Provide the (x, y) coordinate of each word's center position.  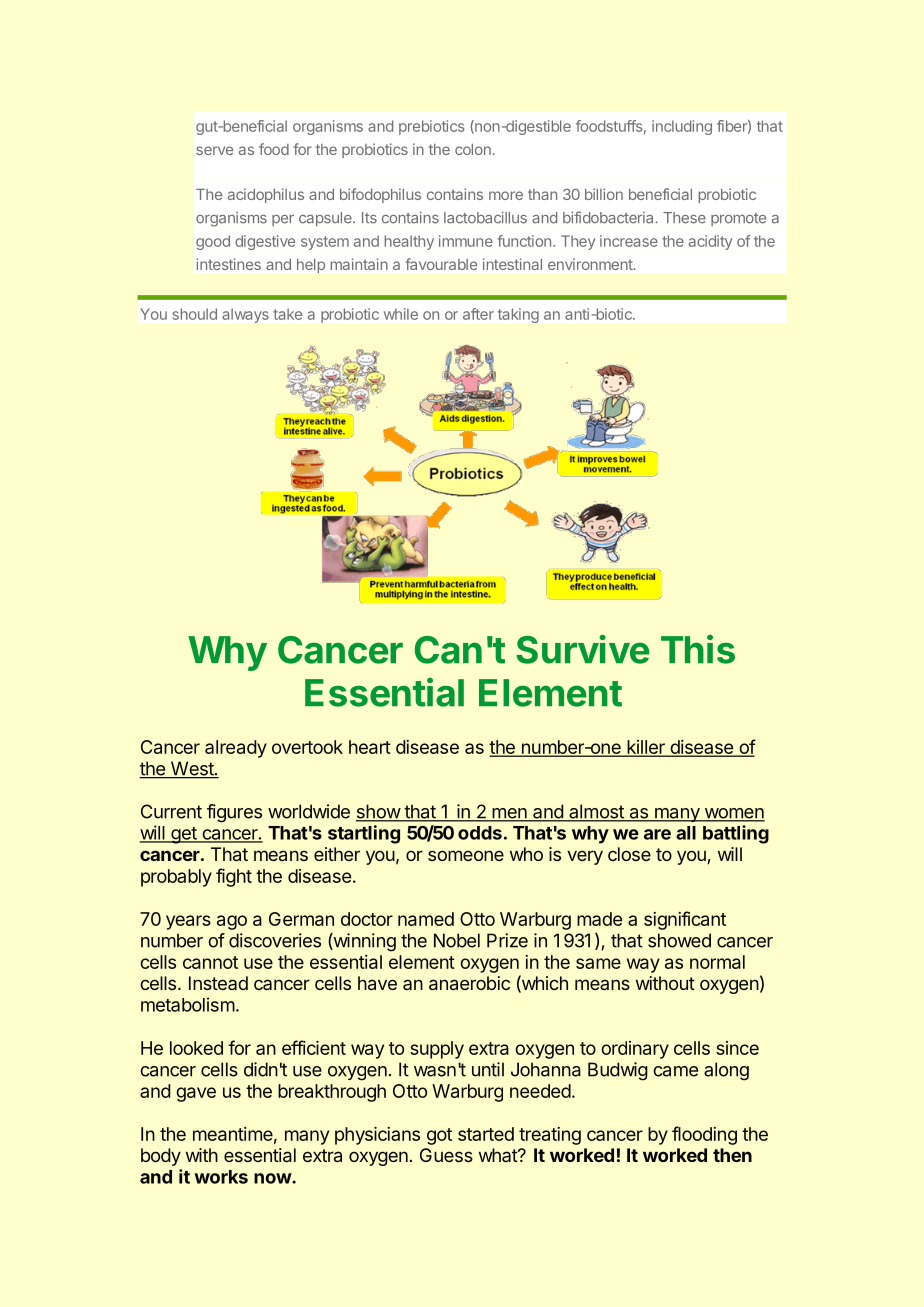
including (682, 127)
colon (473, 149)
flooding (704, 1135)
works (221, 1177)
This (698, 649)
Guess (446, 1155)
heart (370, 747)
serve (214, 150)
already (236, 749)
